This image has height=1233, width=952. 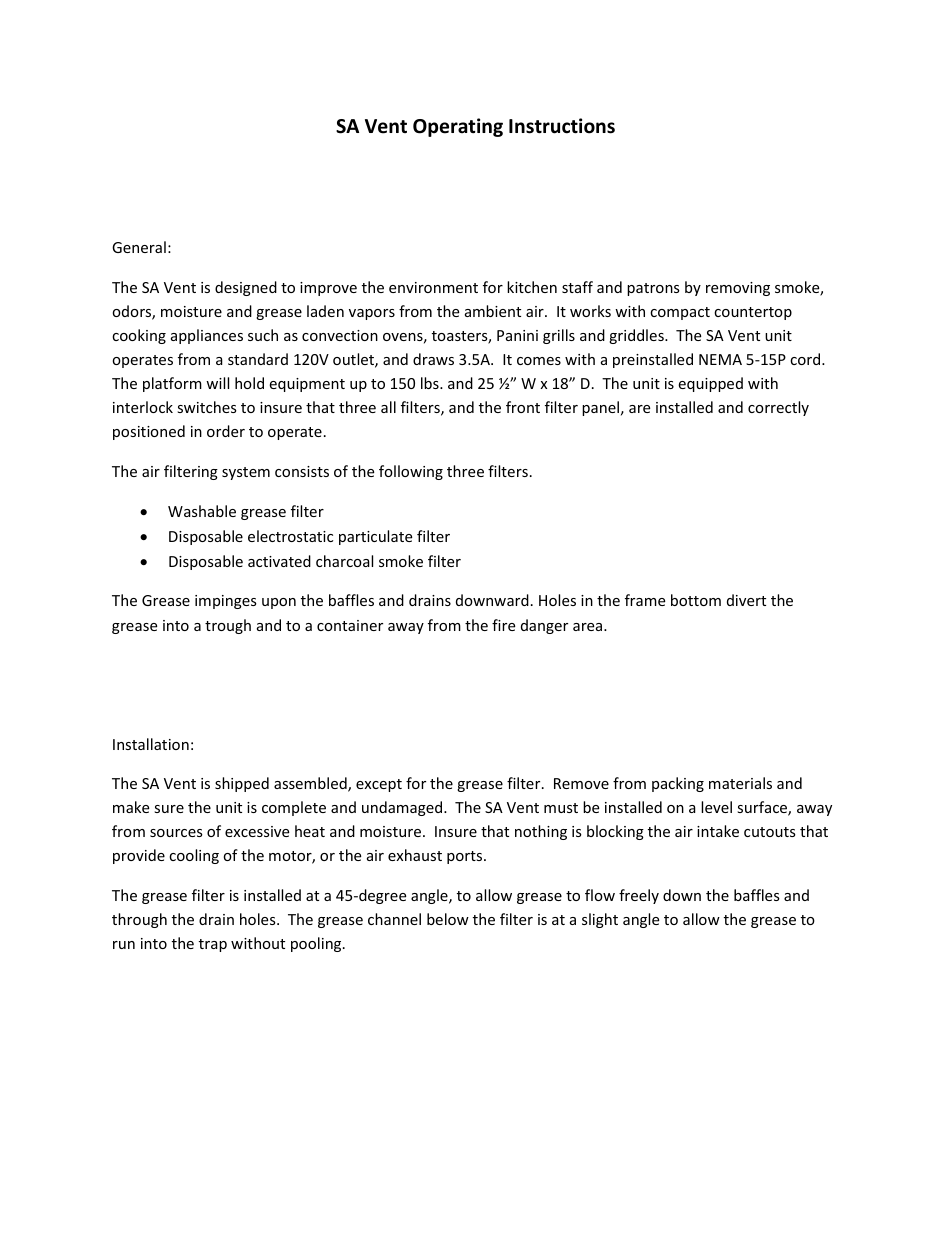 What do you see at coordinates (710, 384) in the image?
I see `equipped` at bounding box center [710, 384].
